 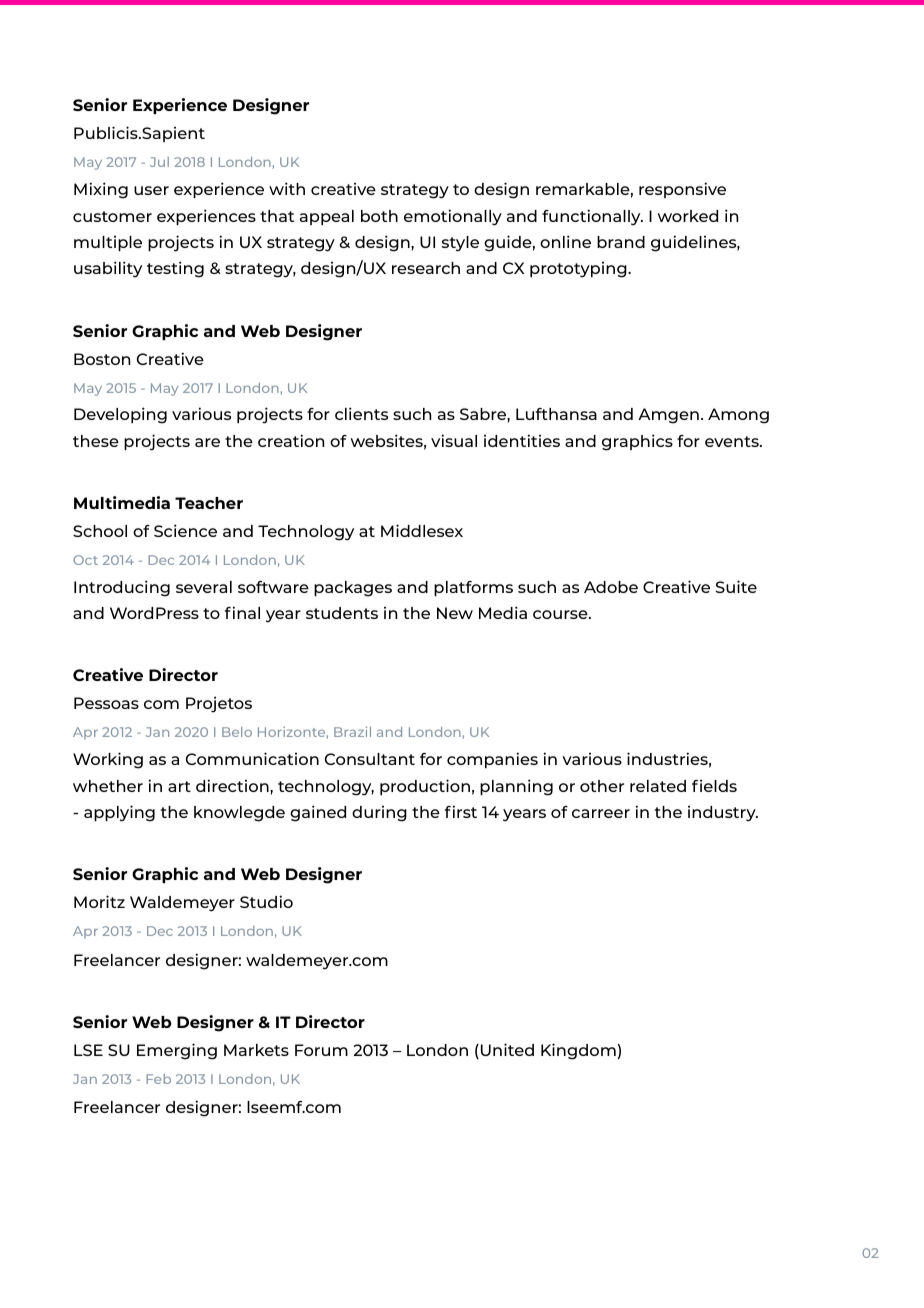 What do you see at coordinates (379, 216) in the screenshot?
I see `both` at bounding box center [379, 216].
